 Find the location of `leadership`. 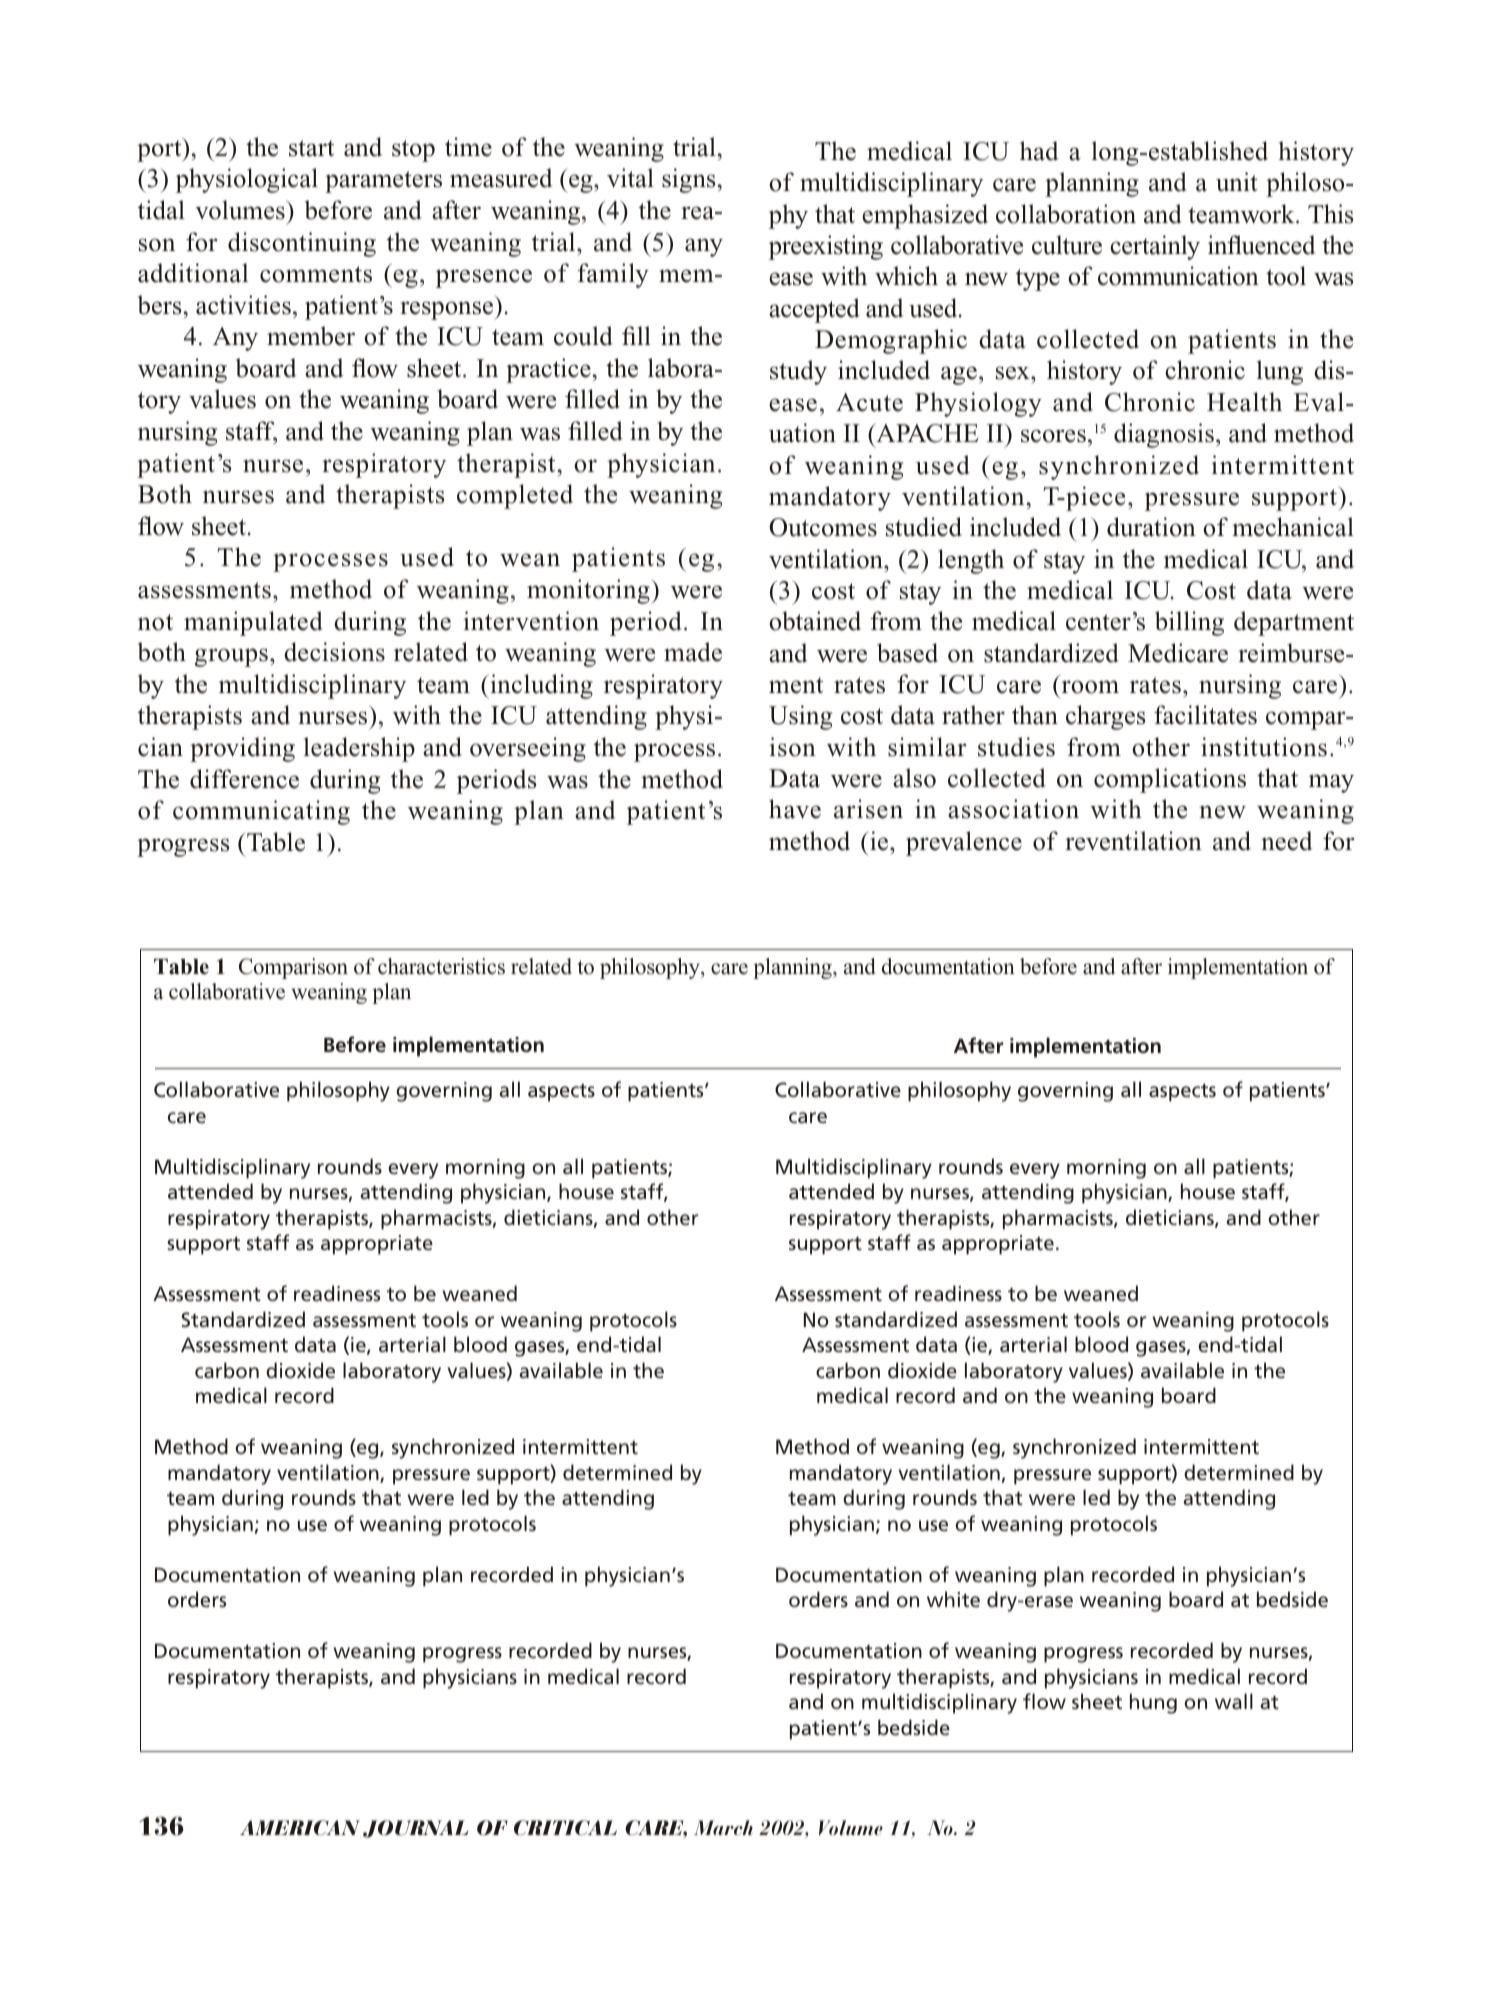

leadership is located at coordinates (359, 749).
